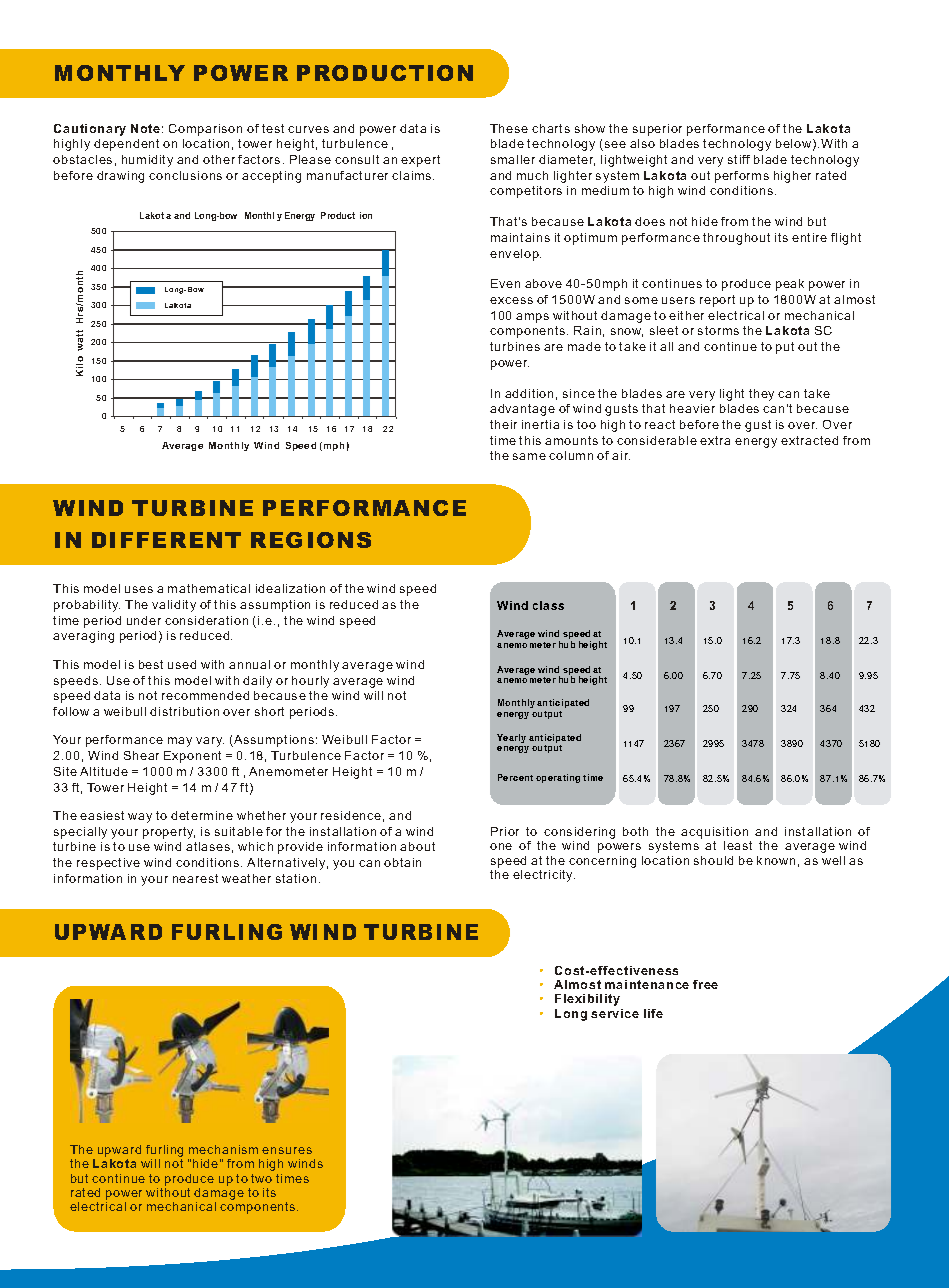 The width and height of the document is (949, 1288). Describe the element at coordinates (653, 1013) in the document. I see `life` at that location.
